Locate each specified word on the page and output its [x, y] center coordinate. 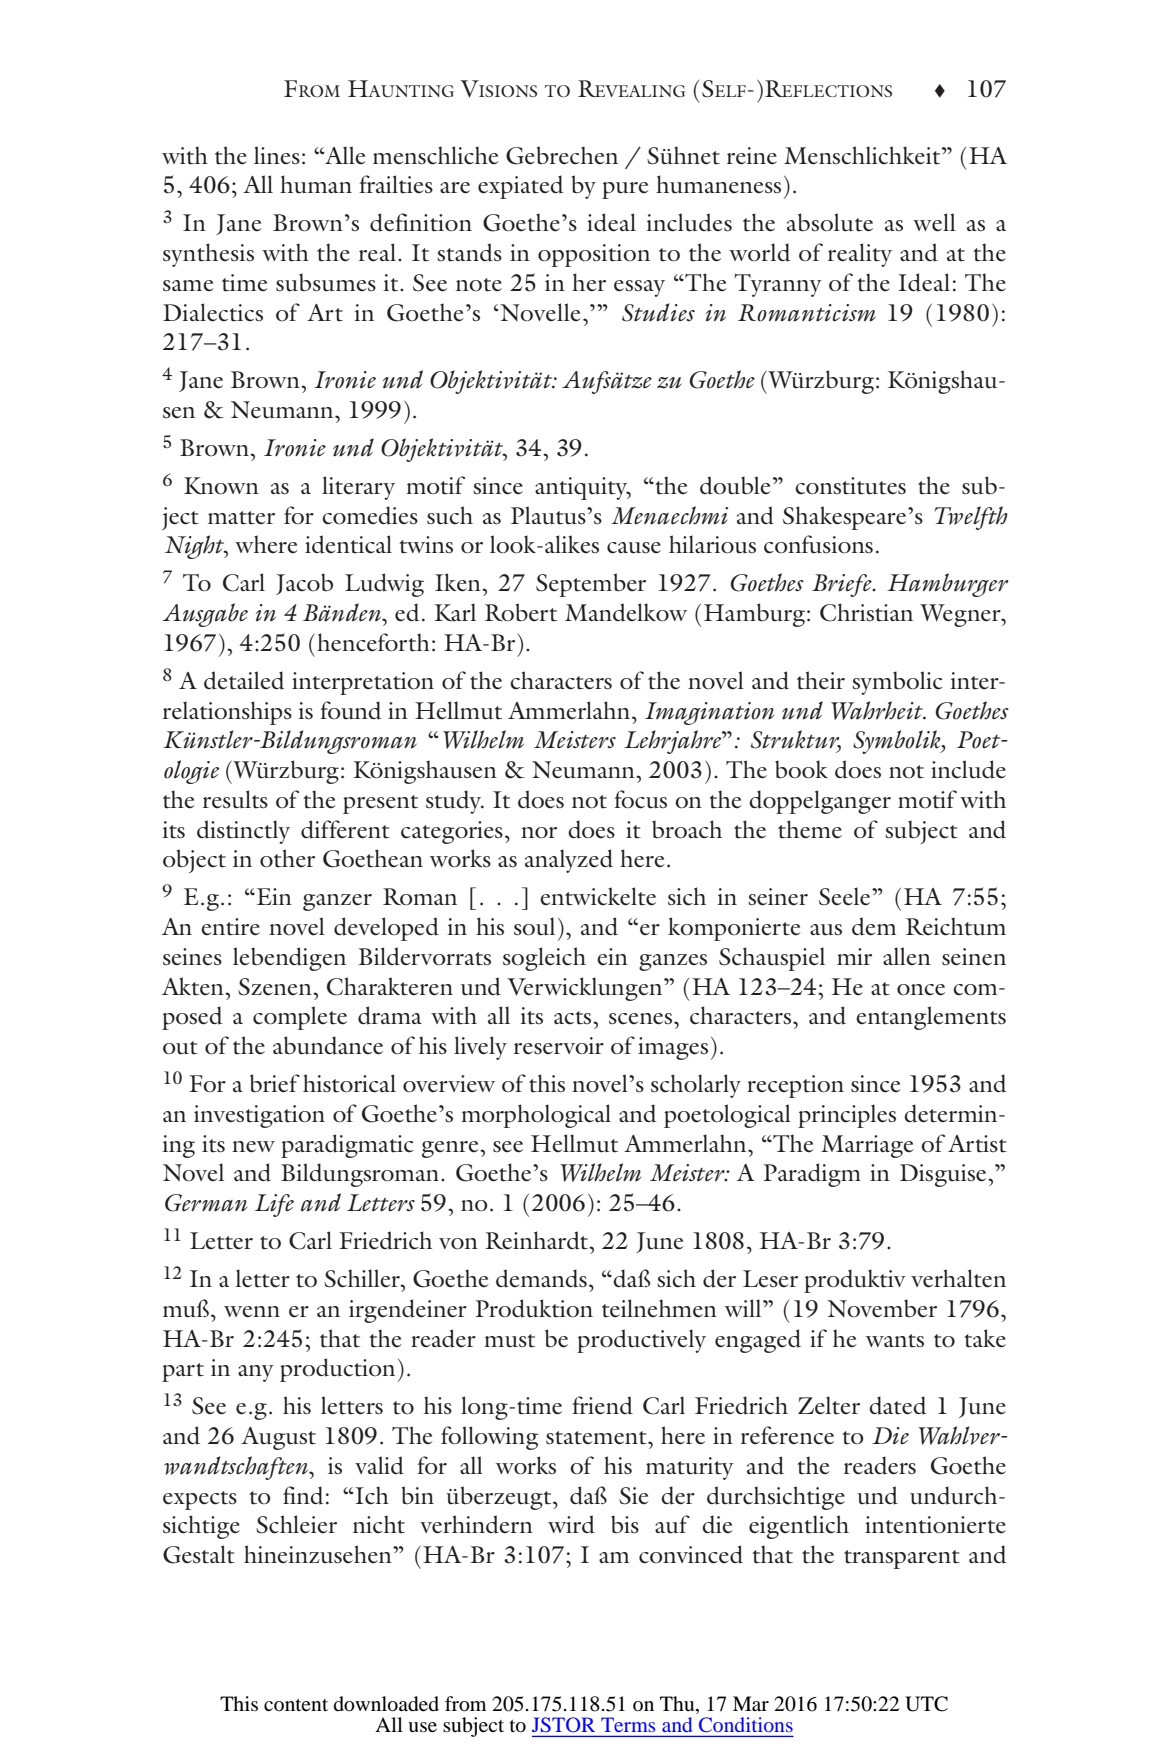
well [934, 222]
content [296, 1705]
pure [625, 190]
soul [534, 926]
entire [230, 927]
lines [277, 155]
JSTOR [563, 1725]
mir [854, 956]
